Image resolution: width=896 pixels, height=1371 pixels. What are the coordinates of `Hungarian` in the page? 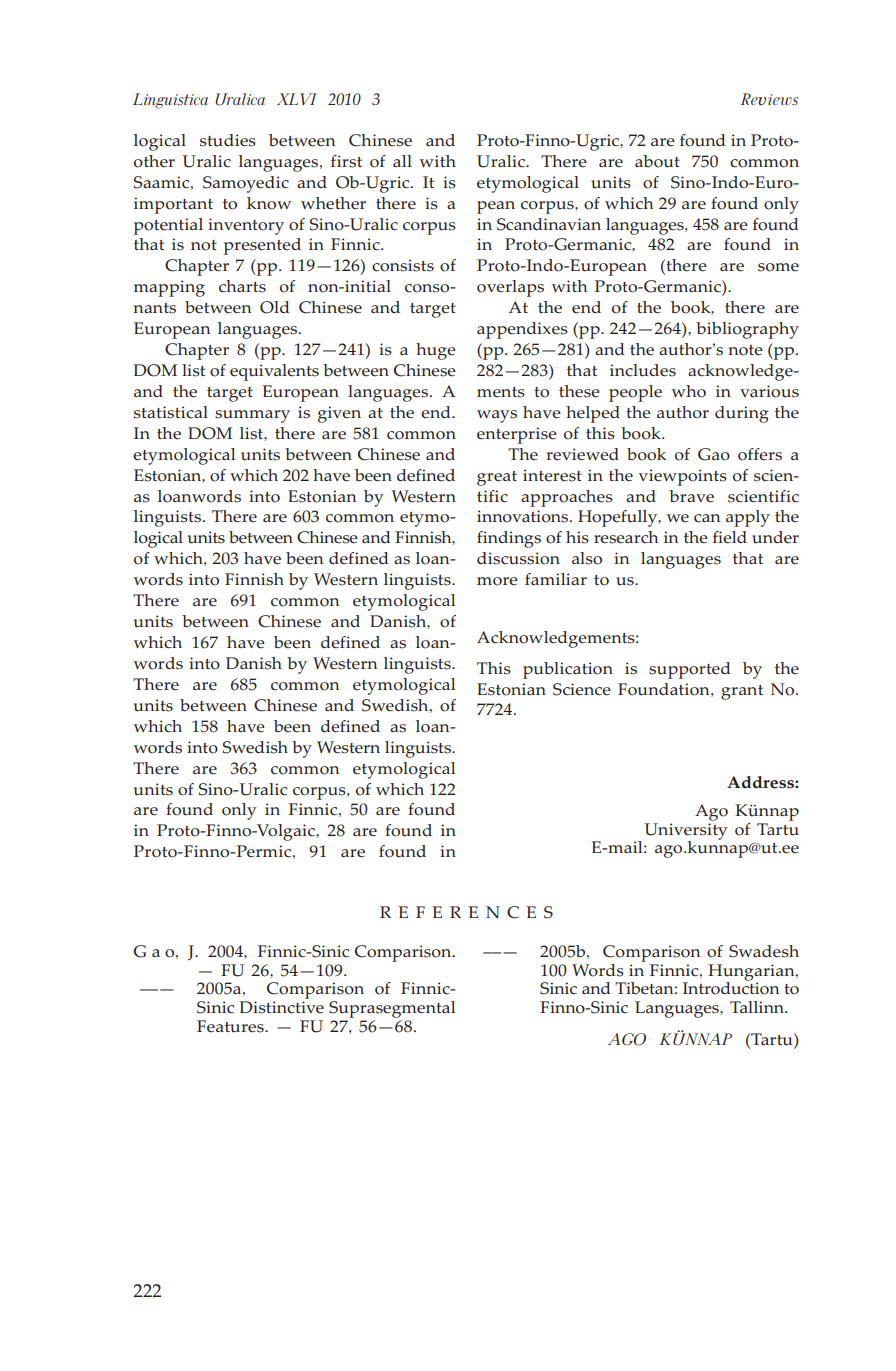 It's located at (752, 973).
